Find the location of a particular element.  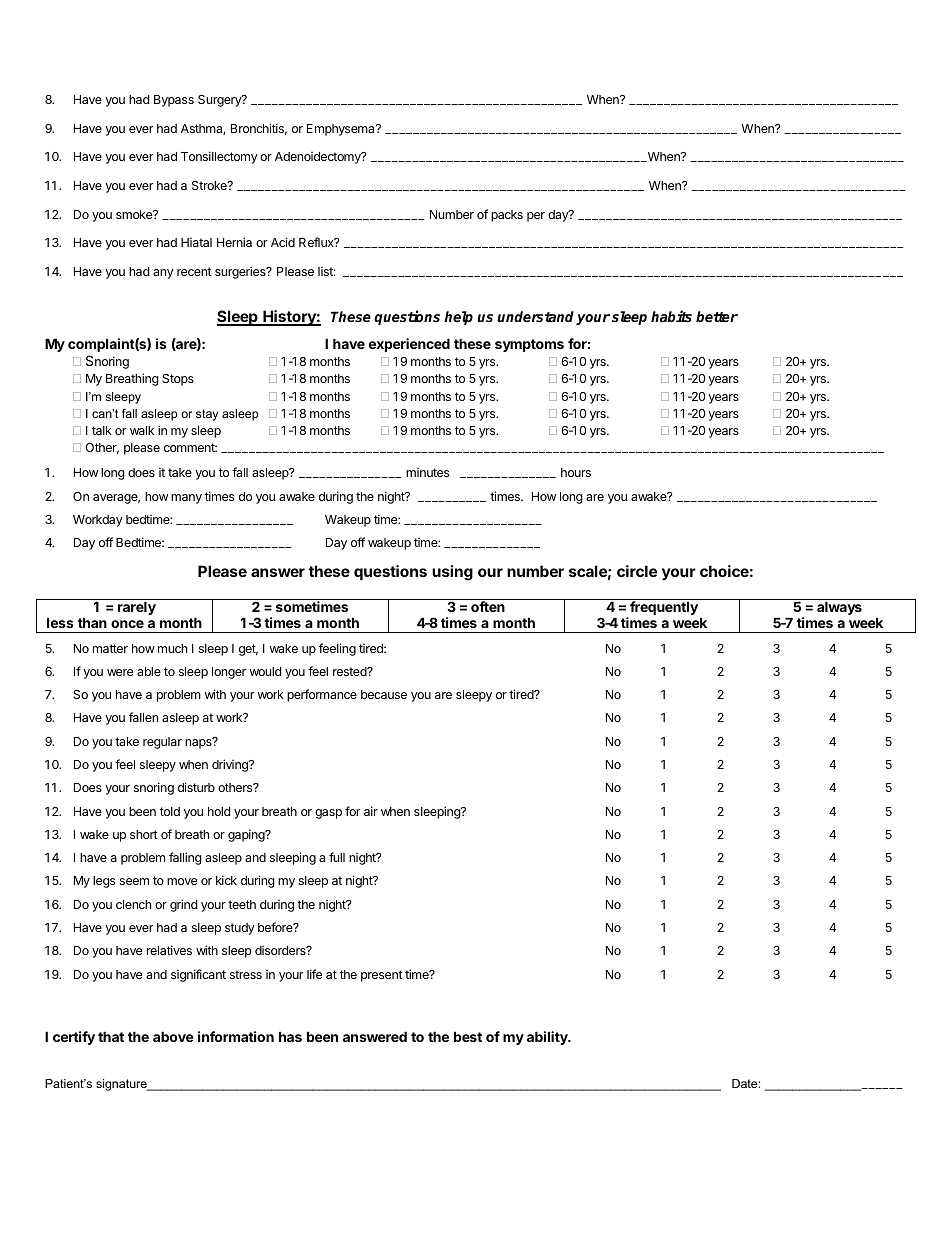

because is located at coordinates (384, 694).
